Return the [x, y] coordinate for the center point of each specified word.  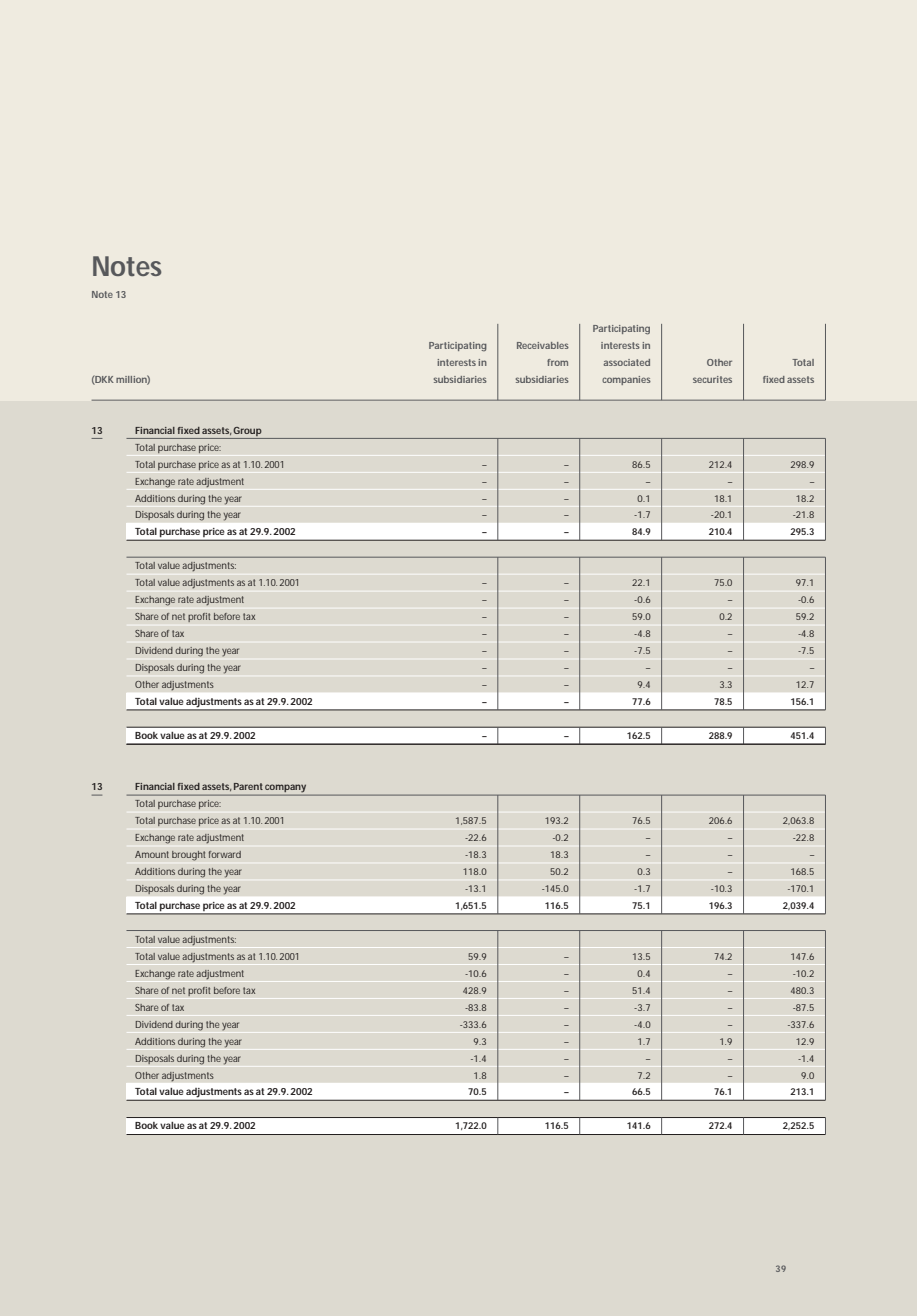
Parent [248, 786]
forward [225, 854]
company [286, 789]
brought [189, 856]
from [557, 362]
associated [626, 362]
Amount [152, 854]
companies [626, 380]
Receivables [543, 345]
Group [247, 431]
